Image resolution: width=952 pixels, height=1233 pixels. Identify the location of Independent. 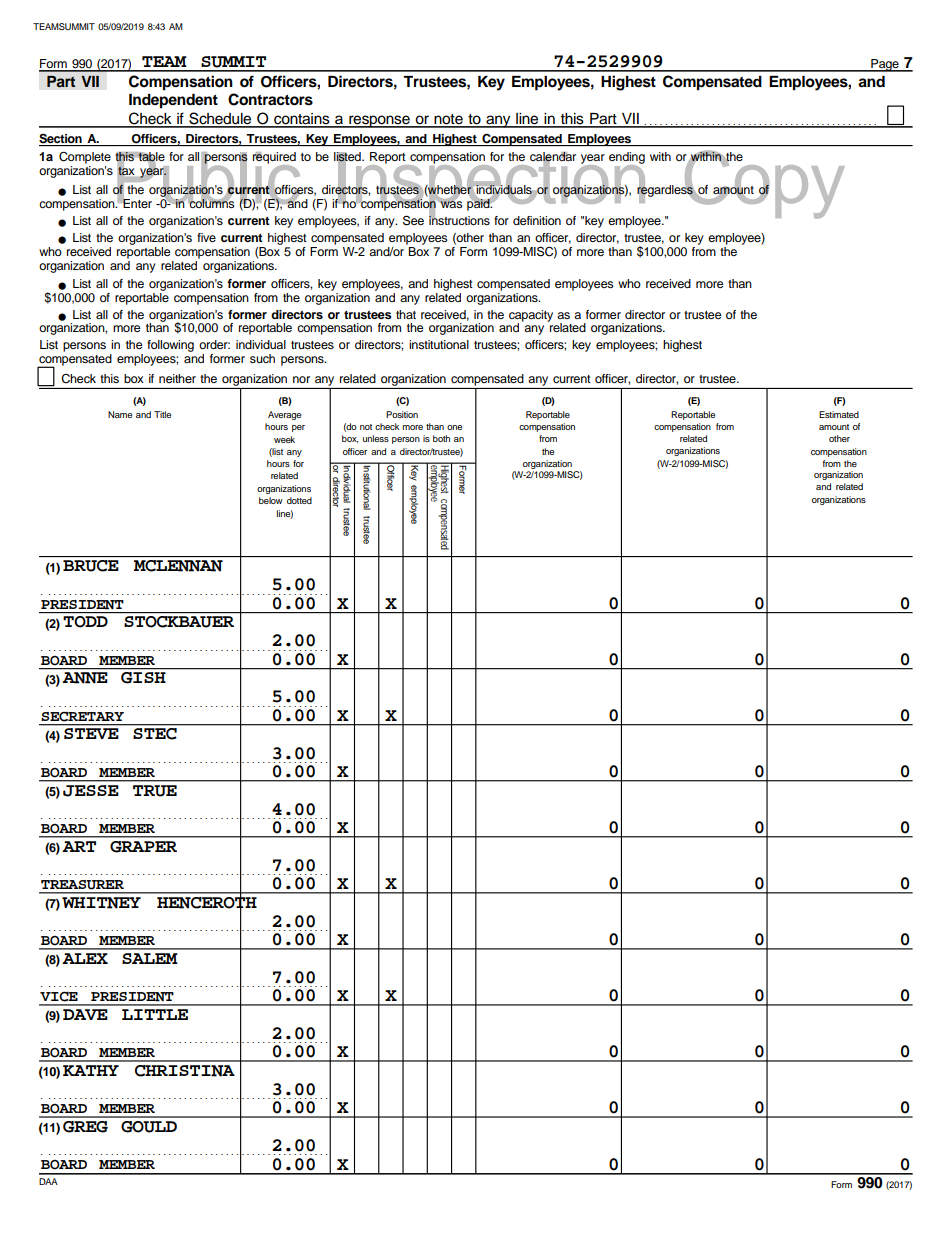
(173, 101).
